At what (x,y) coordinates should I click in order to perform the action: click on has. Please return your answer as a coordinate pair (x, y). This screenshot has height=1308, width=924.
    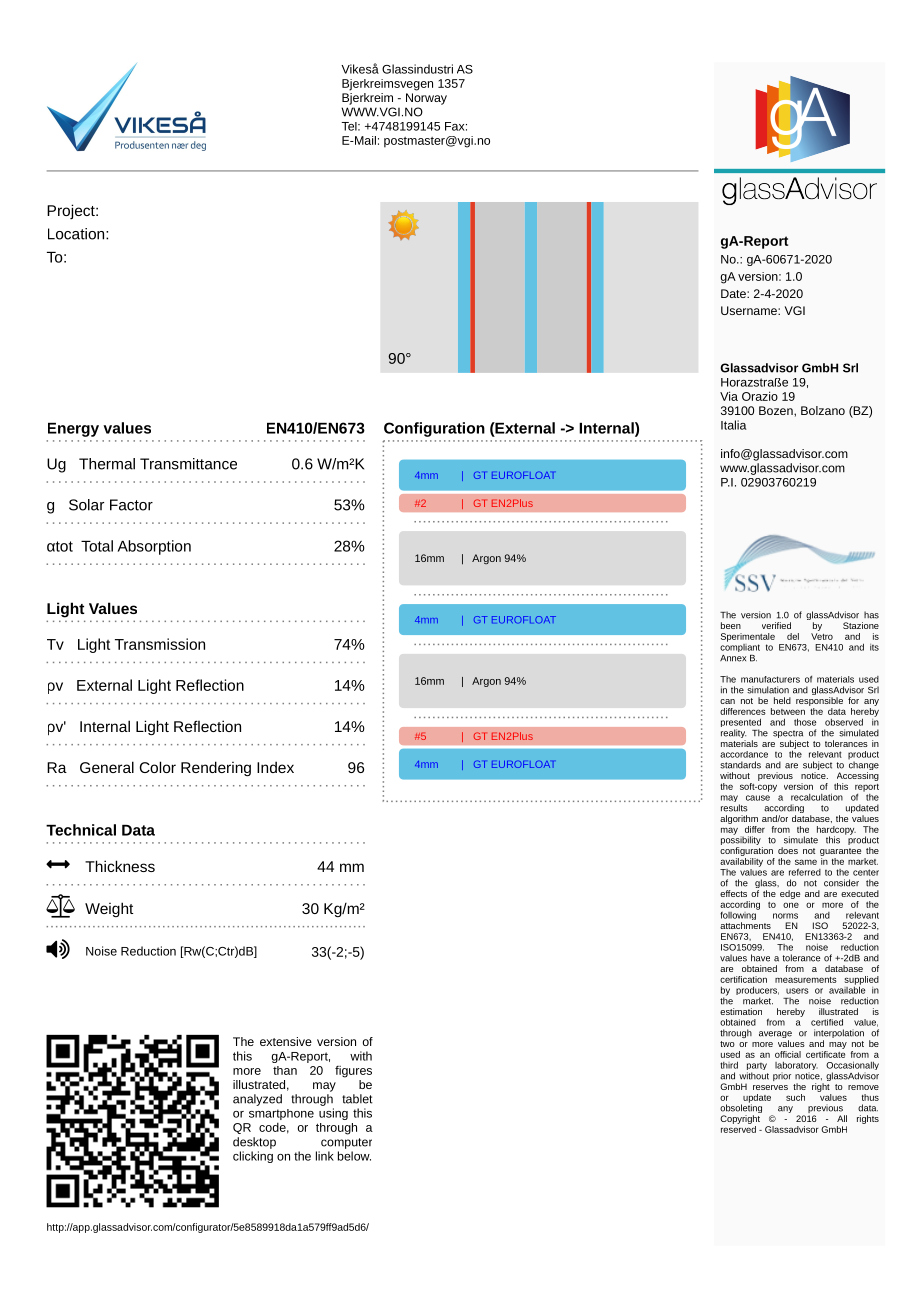
    Looking at the image, I should click on (871, 615).
